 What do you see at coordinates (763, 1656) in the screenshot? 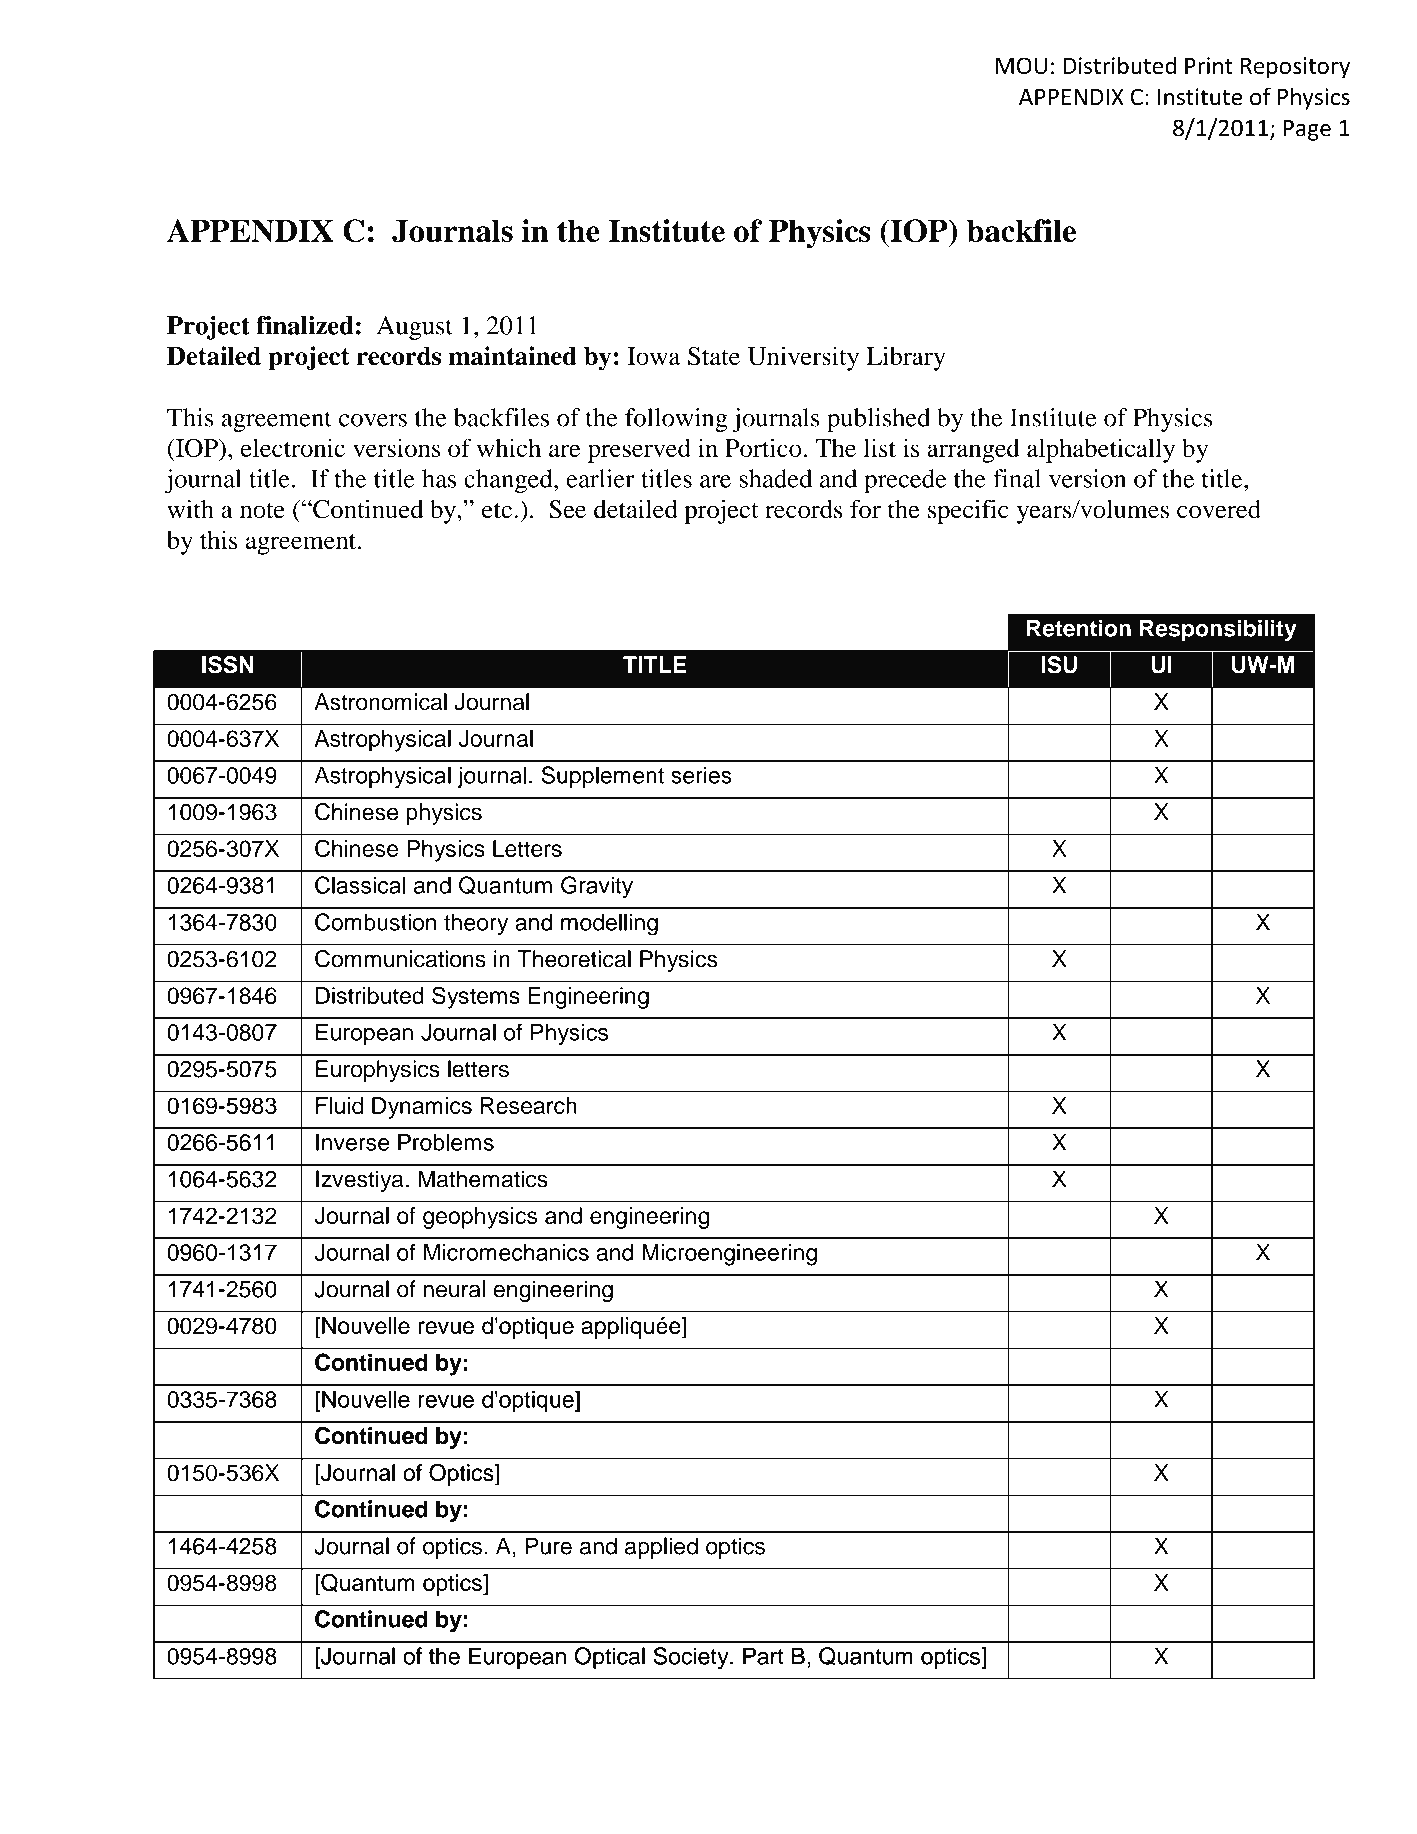
I see `Part` at bounding box center [763, 1656].
